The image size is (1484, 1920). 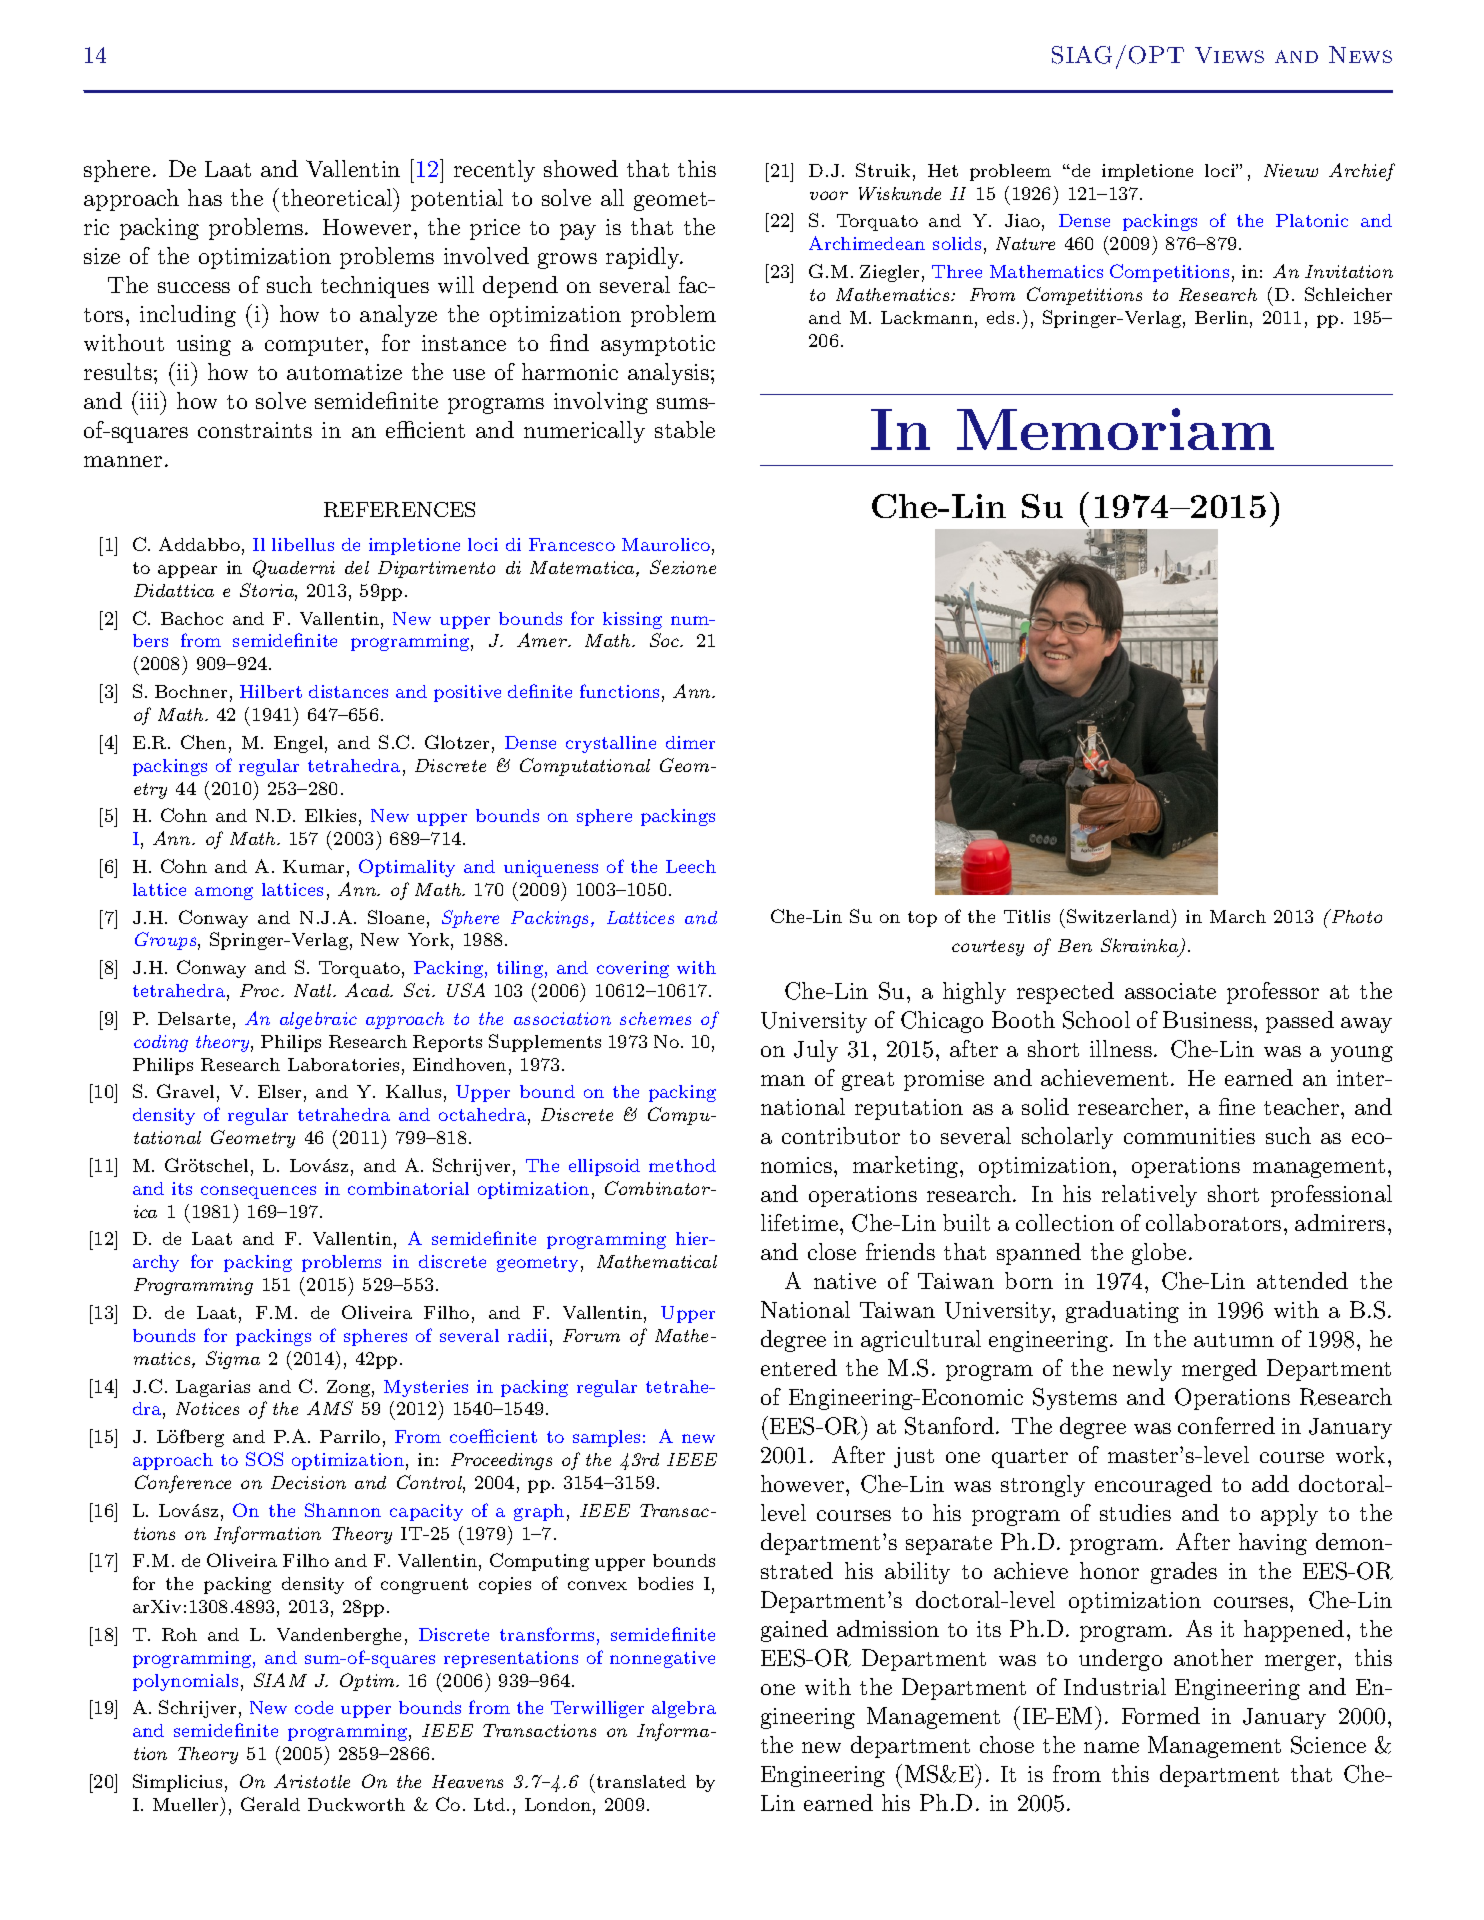 I want to click on Views, so click(x=1229, y=55).
